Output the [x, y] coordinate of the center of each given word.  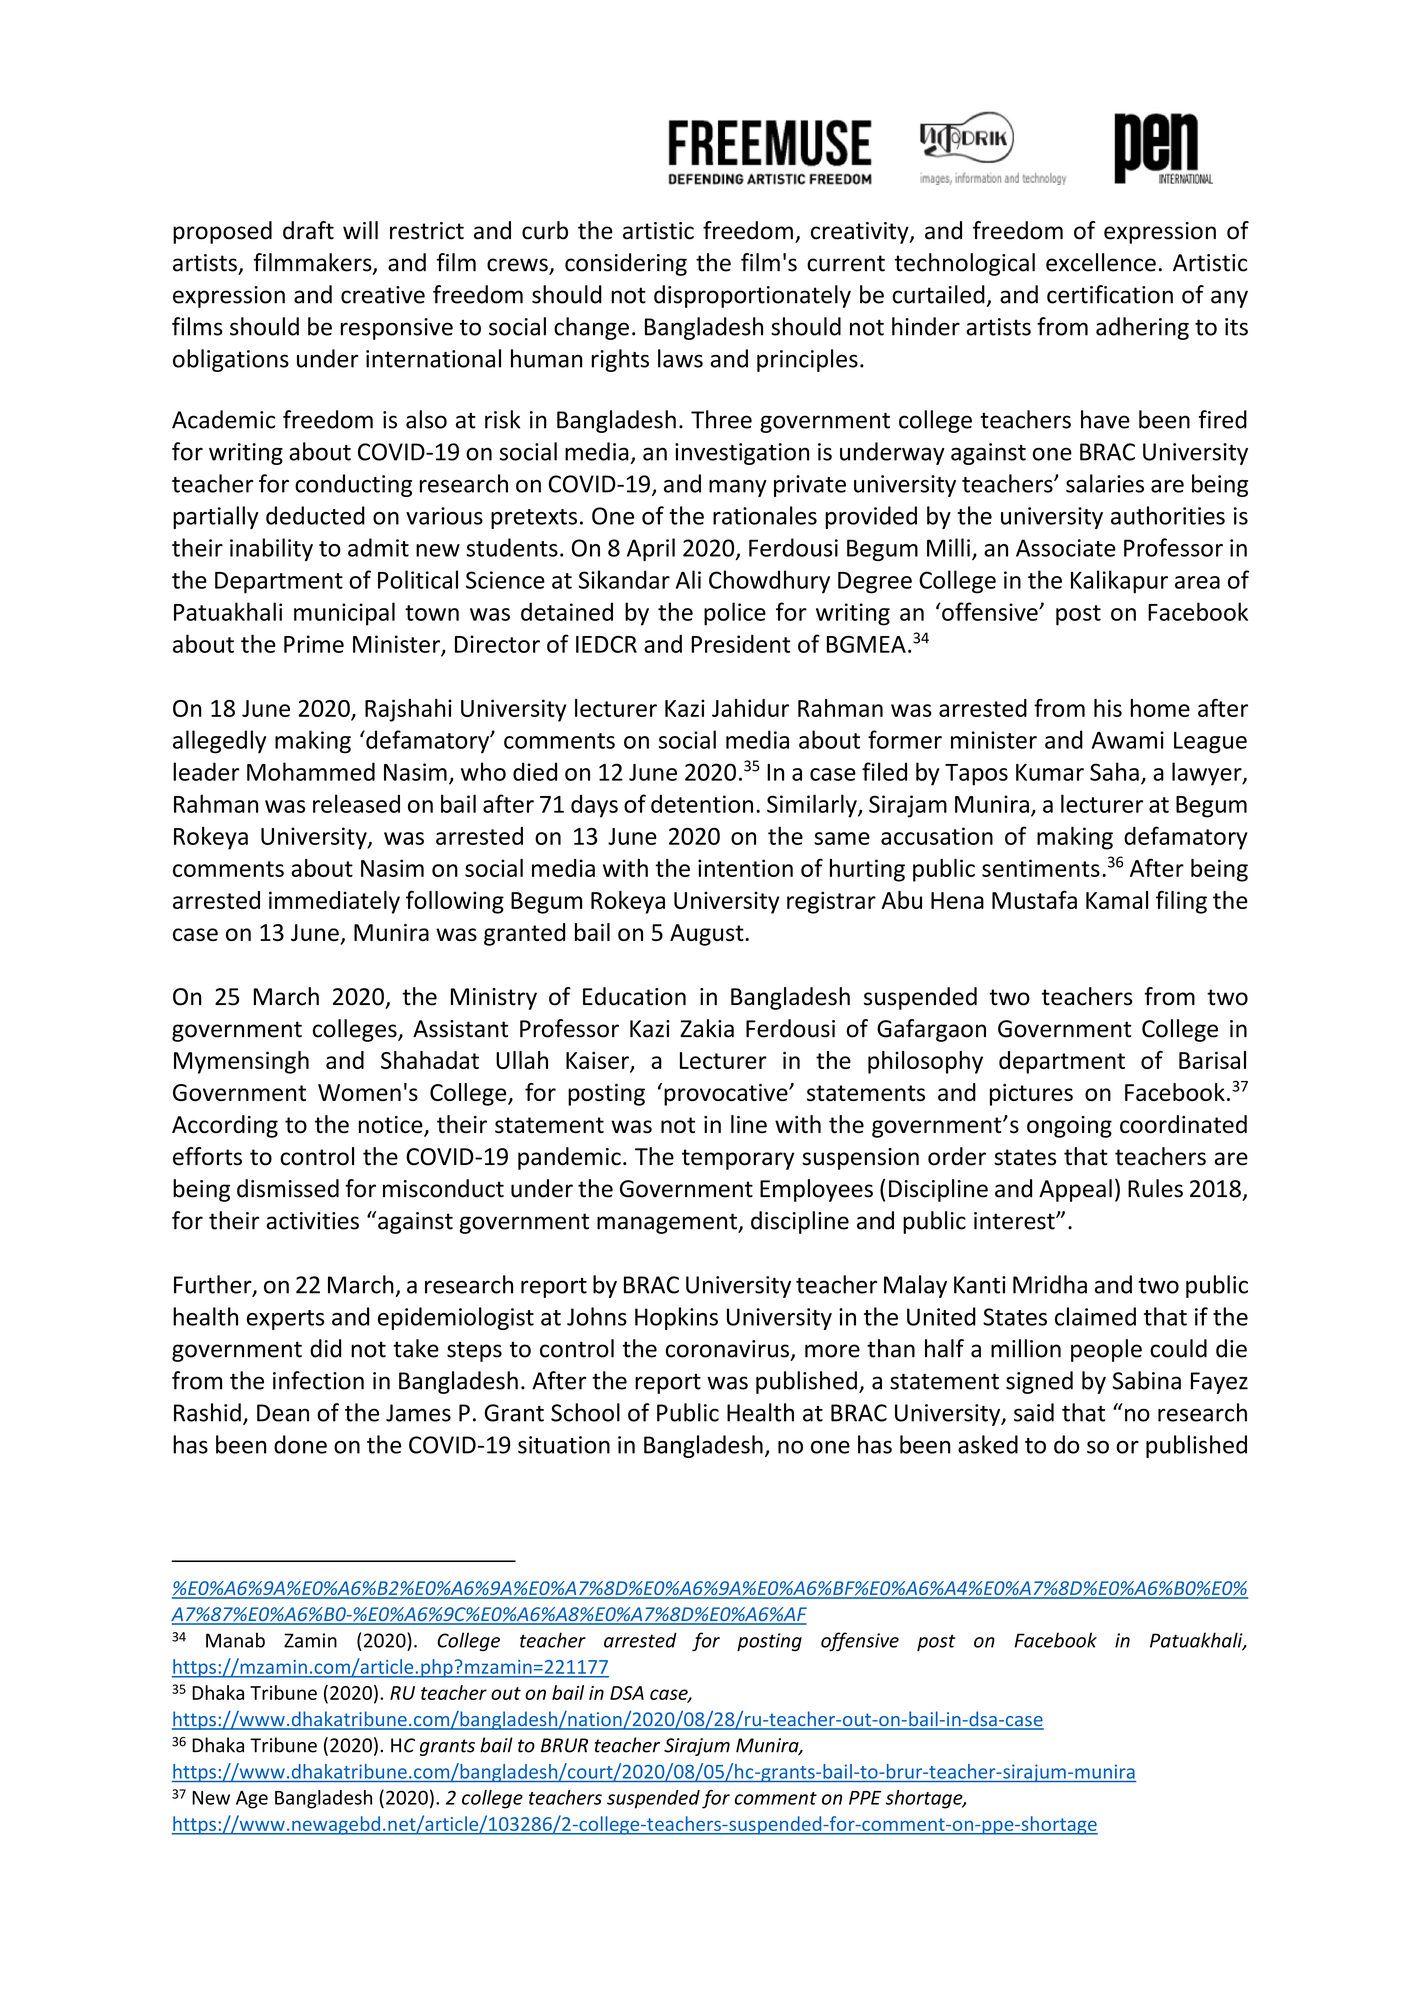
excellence [1101, 262]
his [1108, 708]
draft [308, 230]
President [740, 643]
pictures [1031, 1095]
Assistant [460, 1029]
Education [634, 996]
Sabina [1147, 1380]
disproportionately [752, 296]
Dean [283, 1413]
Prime [314, 644]
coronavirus [727, 1349]
